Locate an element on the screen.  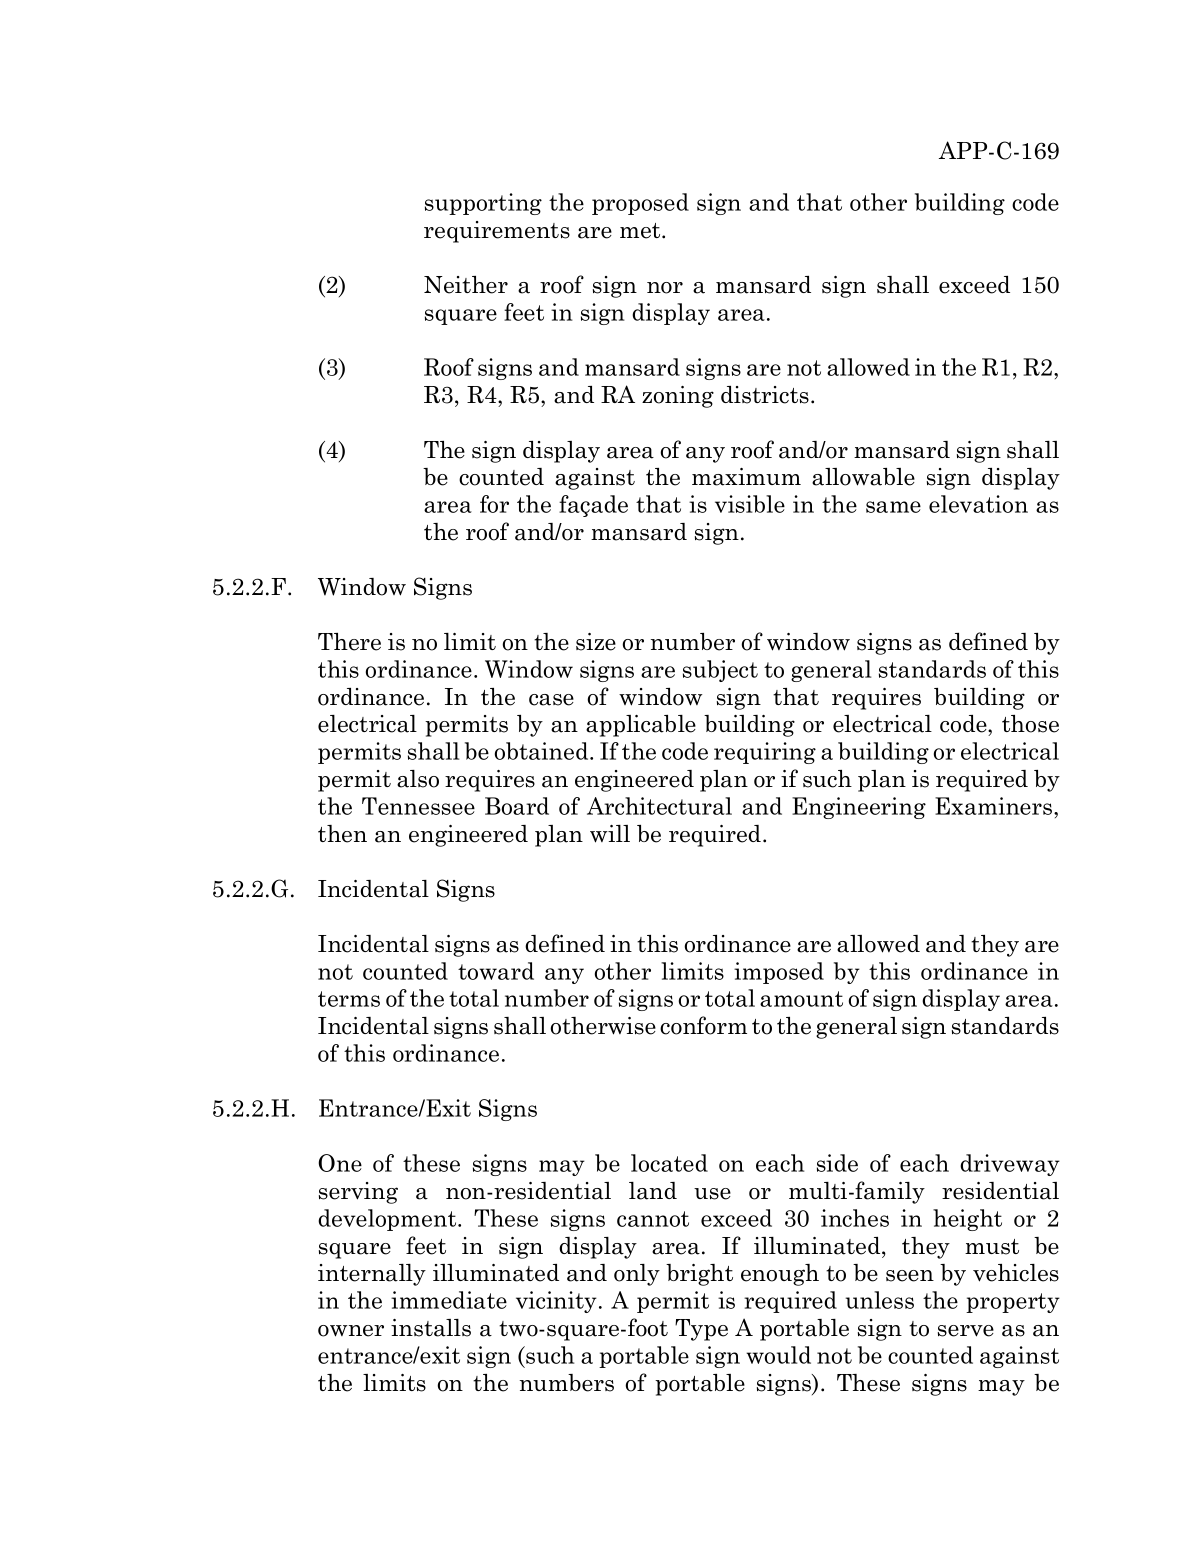
districts is located at coordinates (765, 395).
